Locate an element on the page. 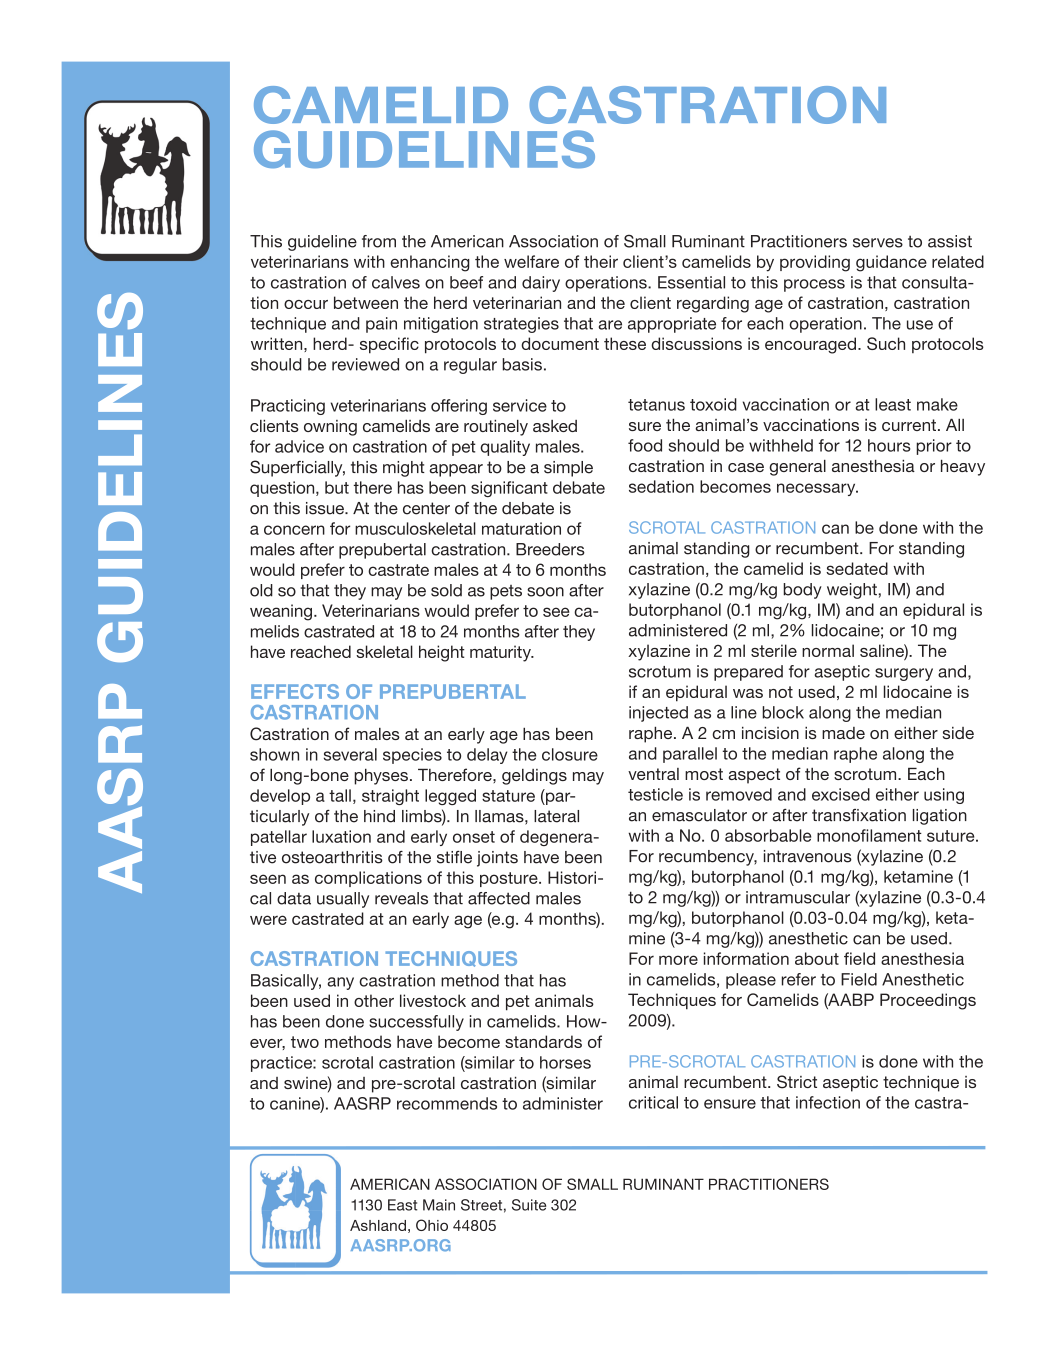  guidance is located at coordinates (891, 263).
